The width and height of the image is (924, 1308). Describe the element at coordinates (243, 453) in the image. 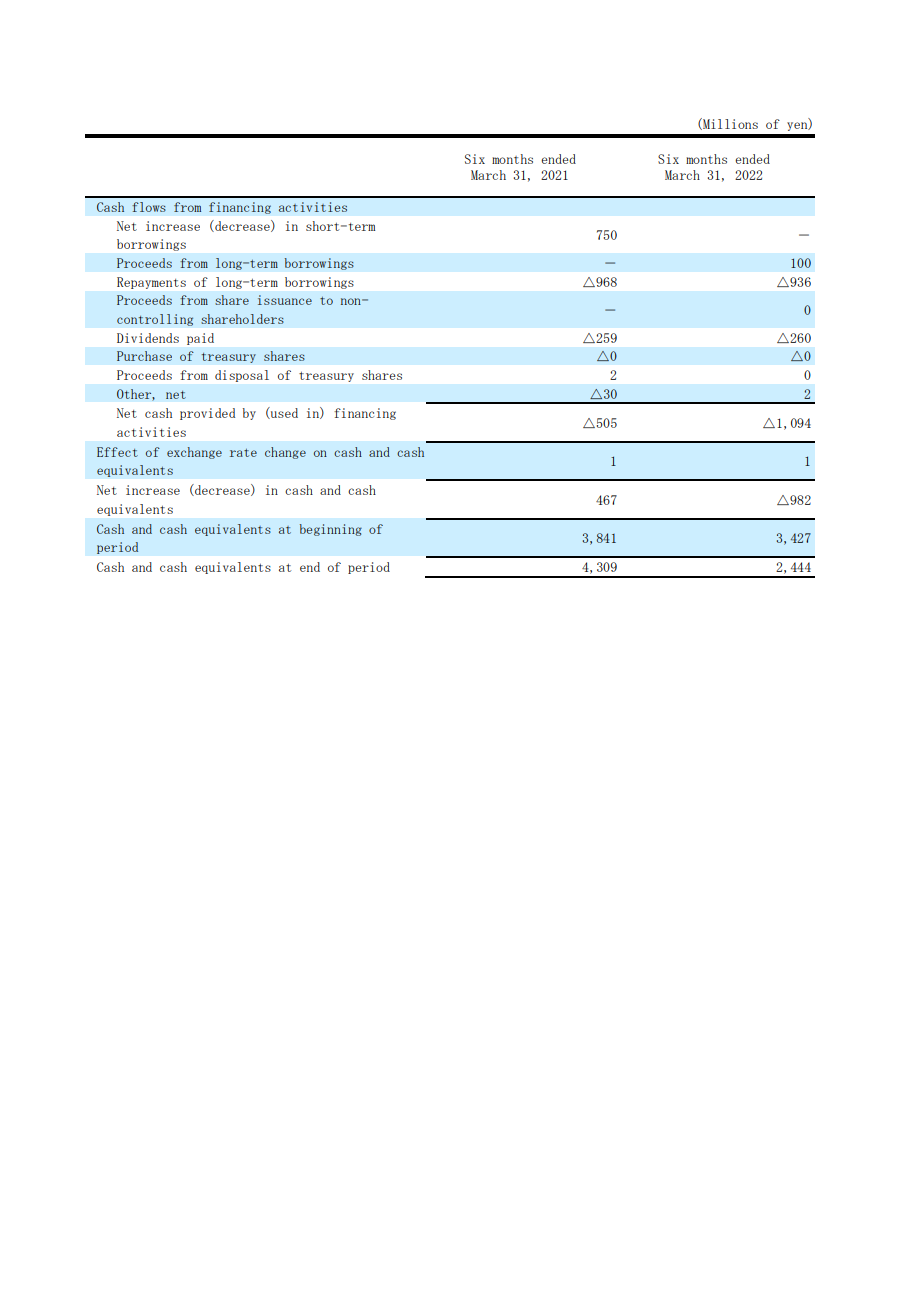

I see `rate` at that location.
